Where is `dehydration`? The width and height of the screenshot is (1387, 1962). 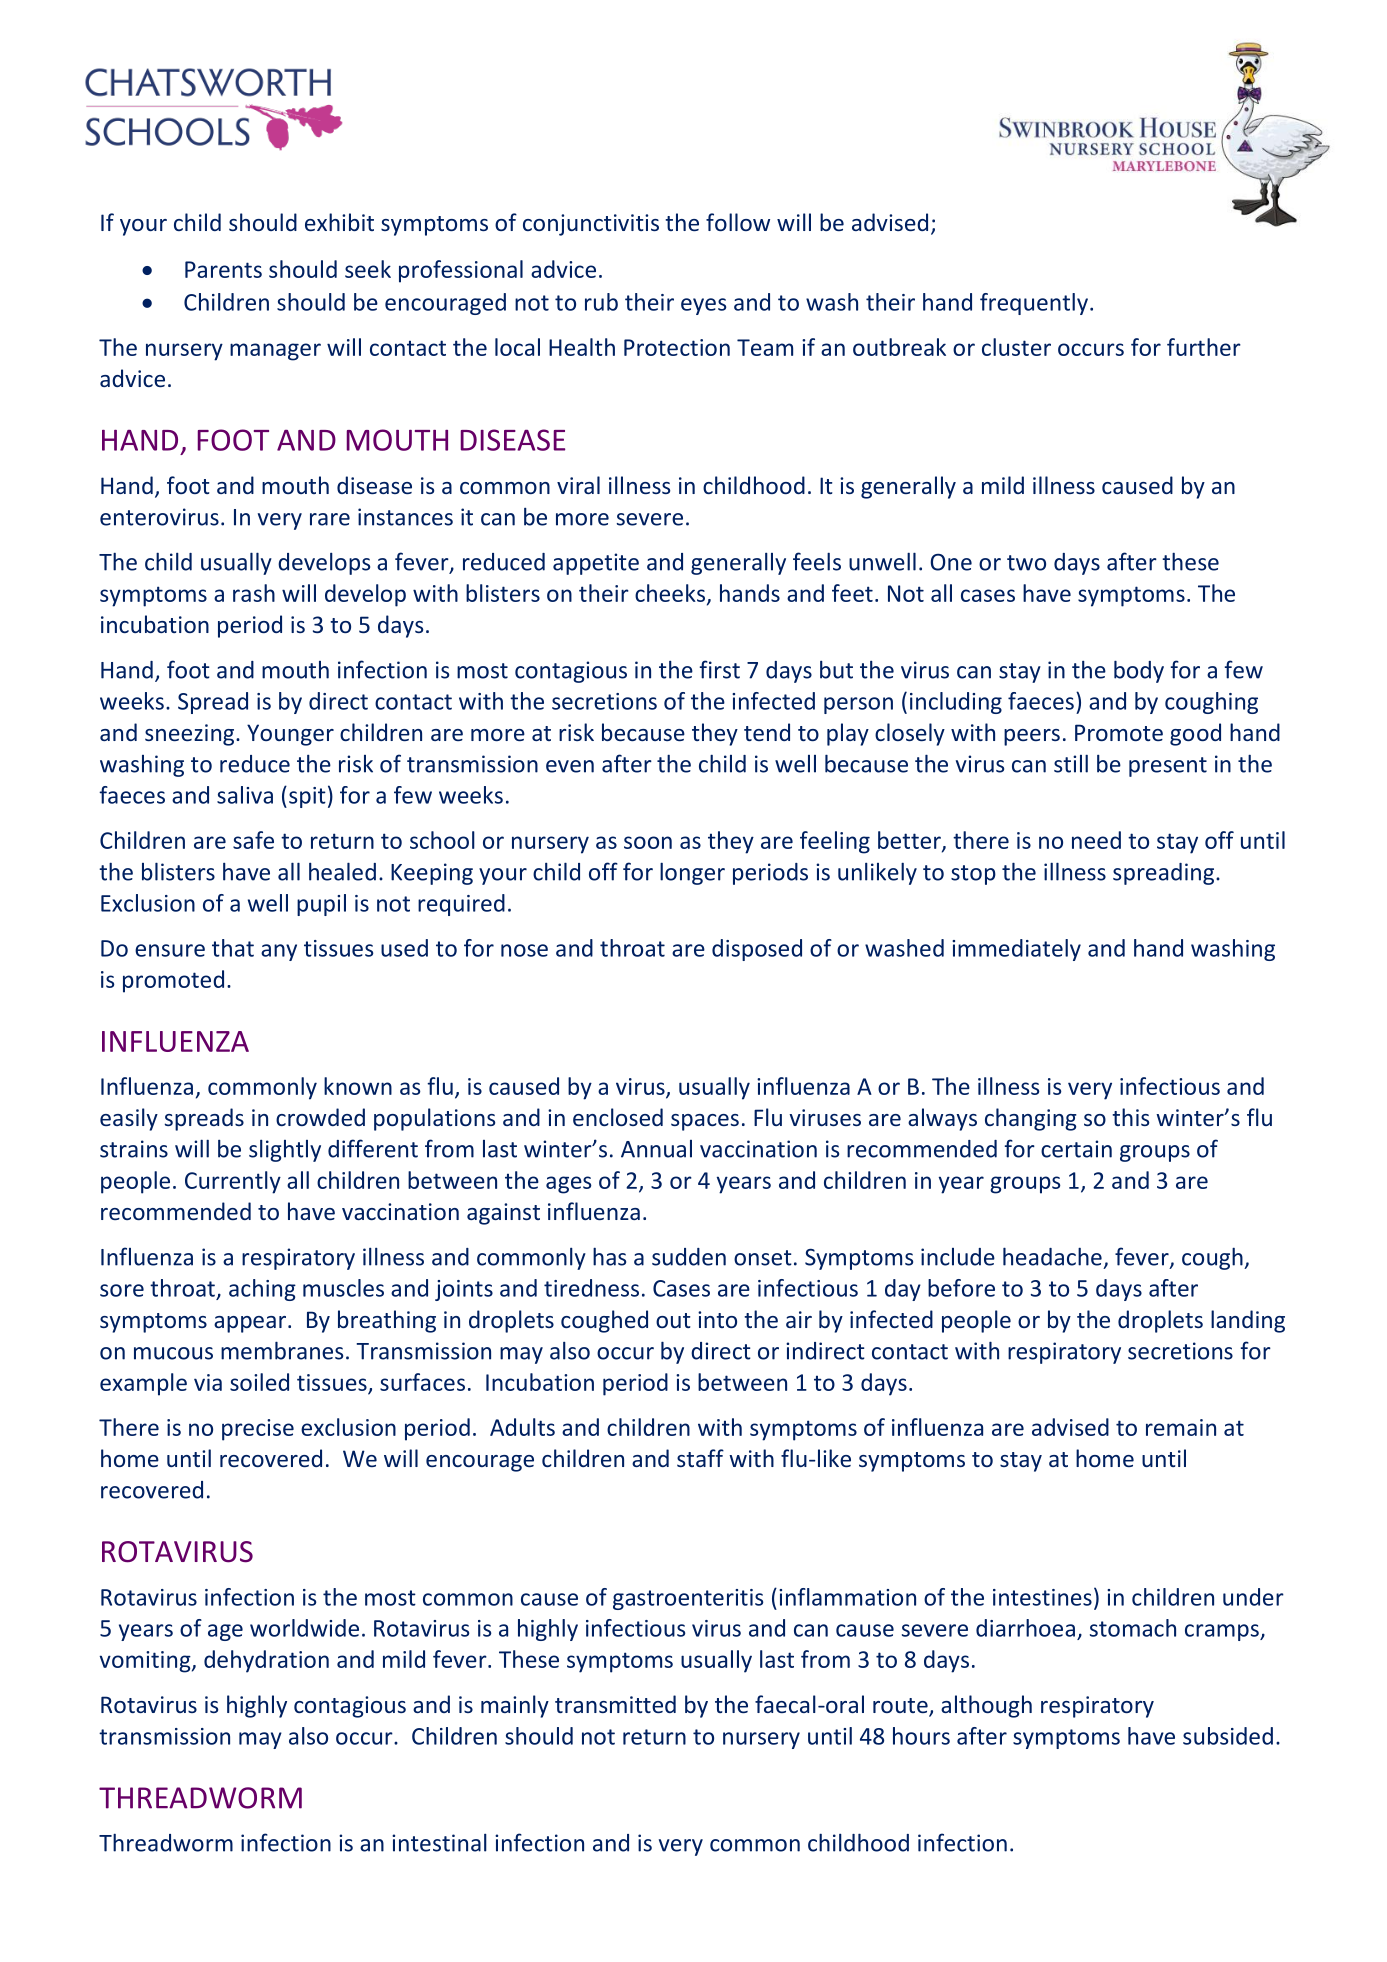 dehydration is located at coordinates (266, 1661).
